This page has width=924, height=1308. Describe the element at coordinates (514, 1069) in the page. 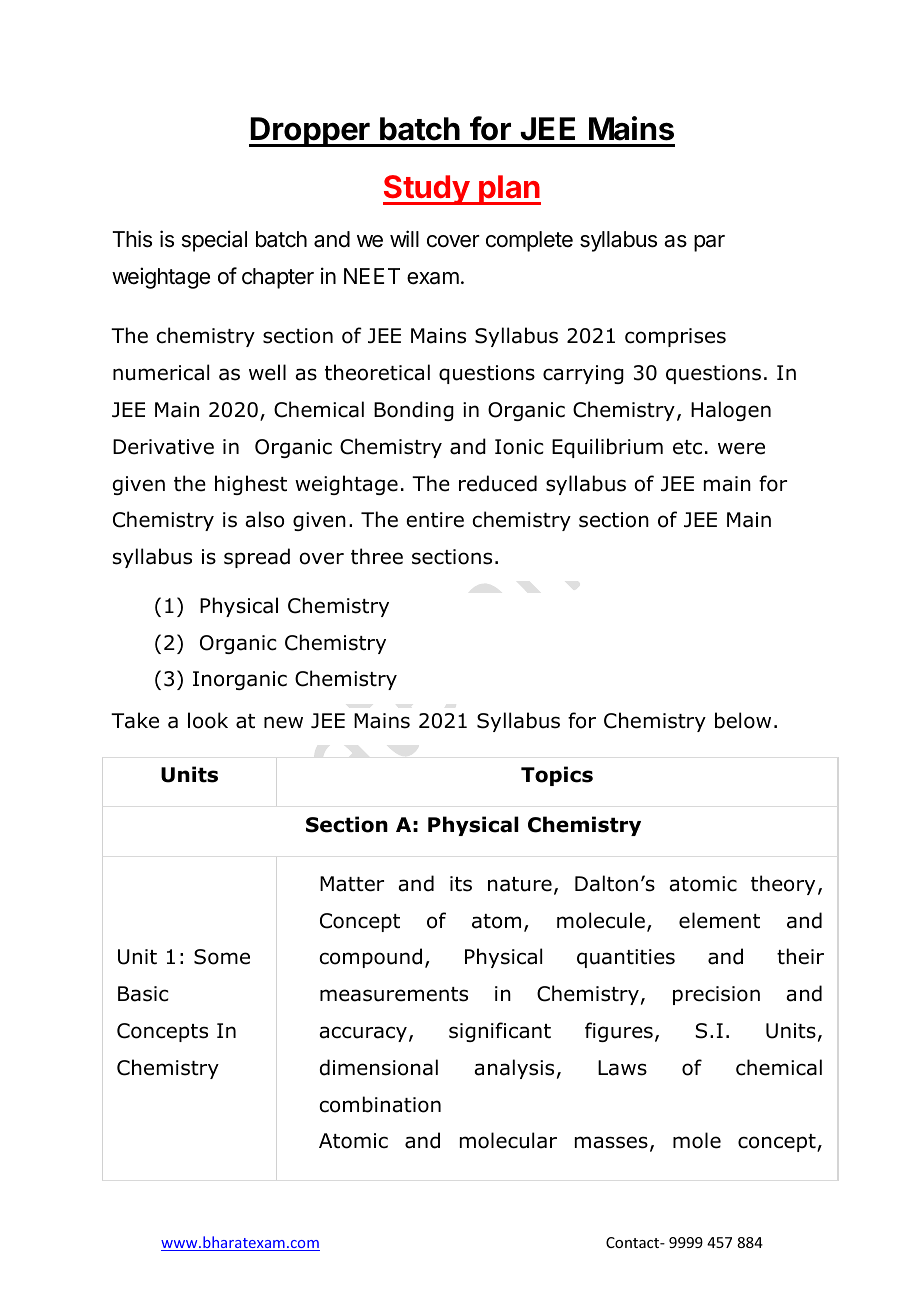

I see `analysis` at that location.
